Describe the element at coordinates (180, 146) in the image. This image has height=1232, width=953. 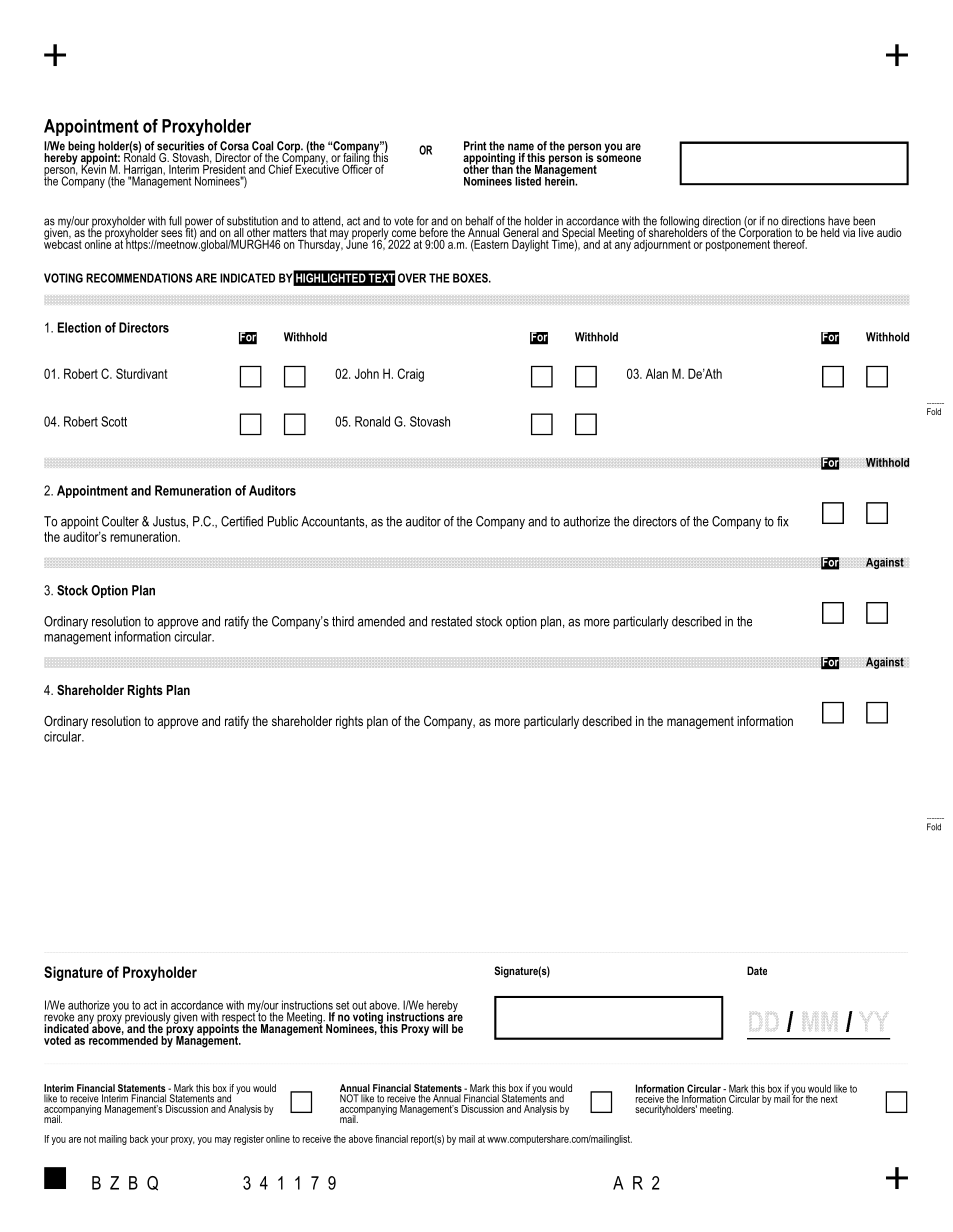
I see `securities` at that location.
